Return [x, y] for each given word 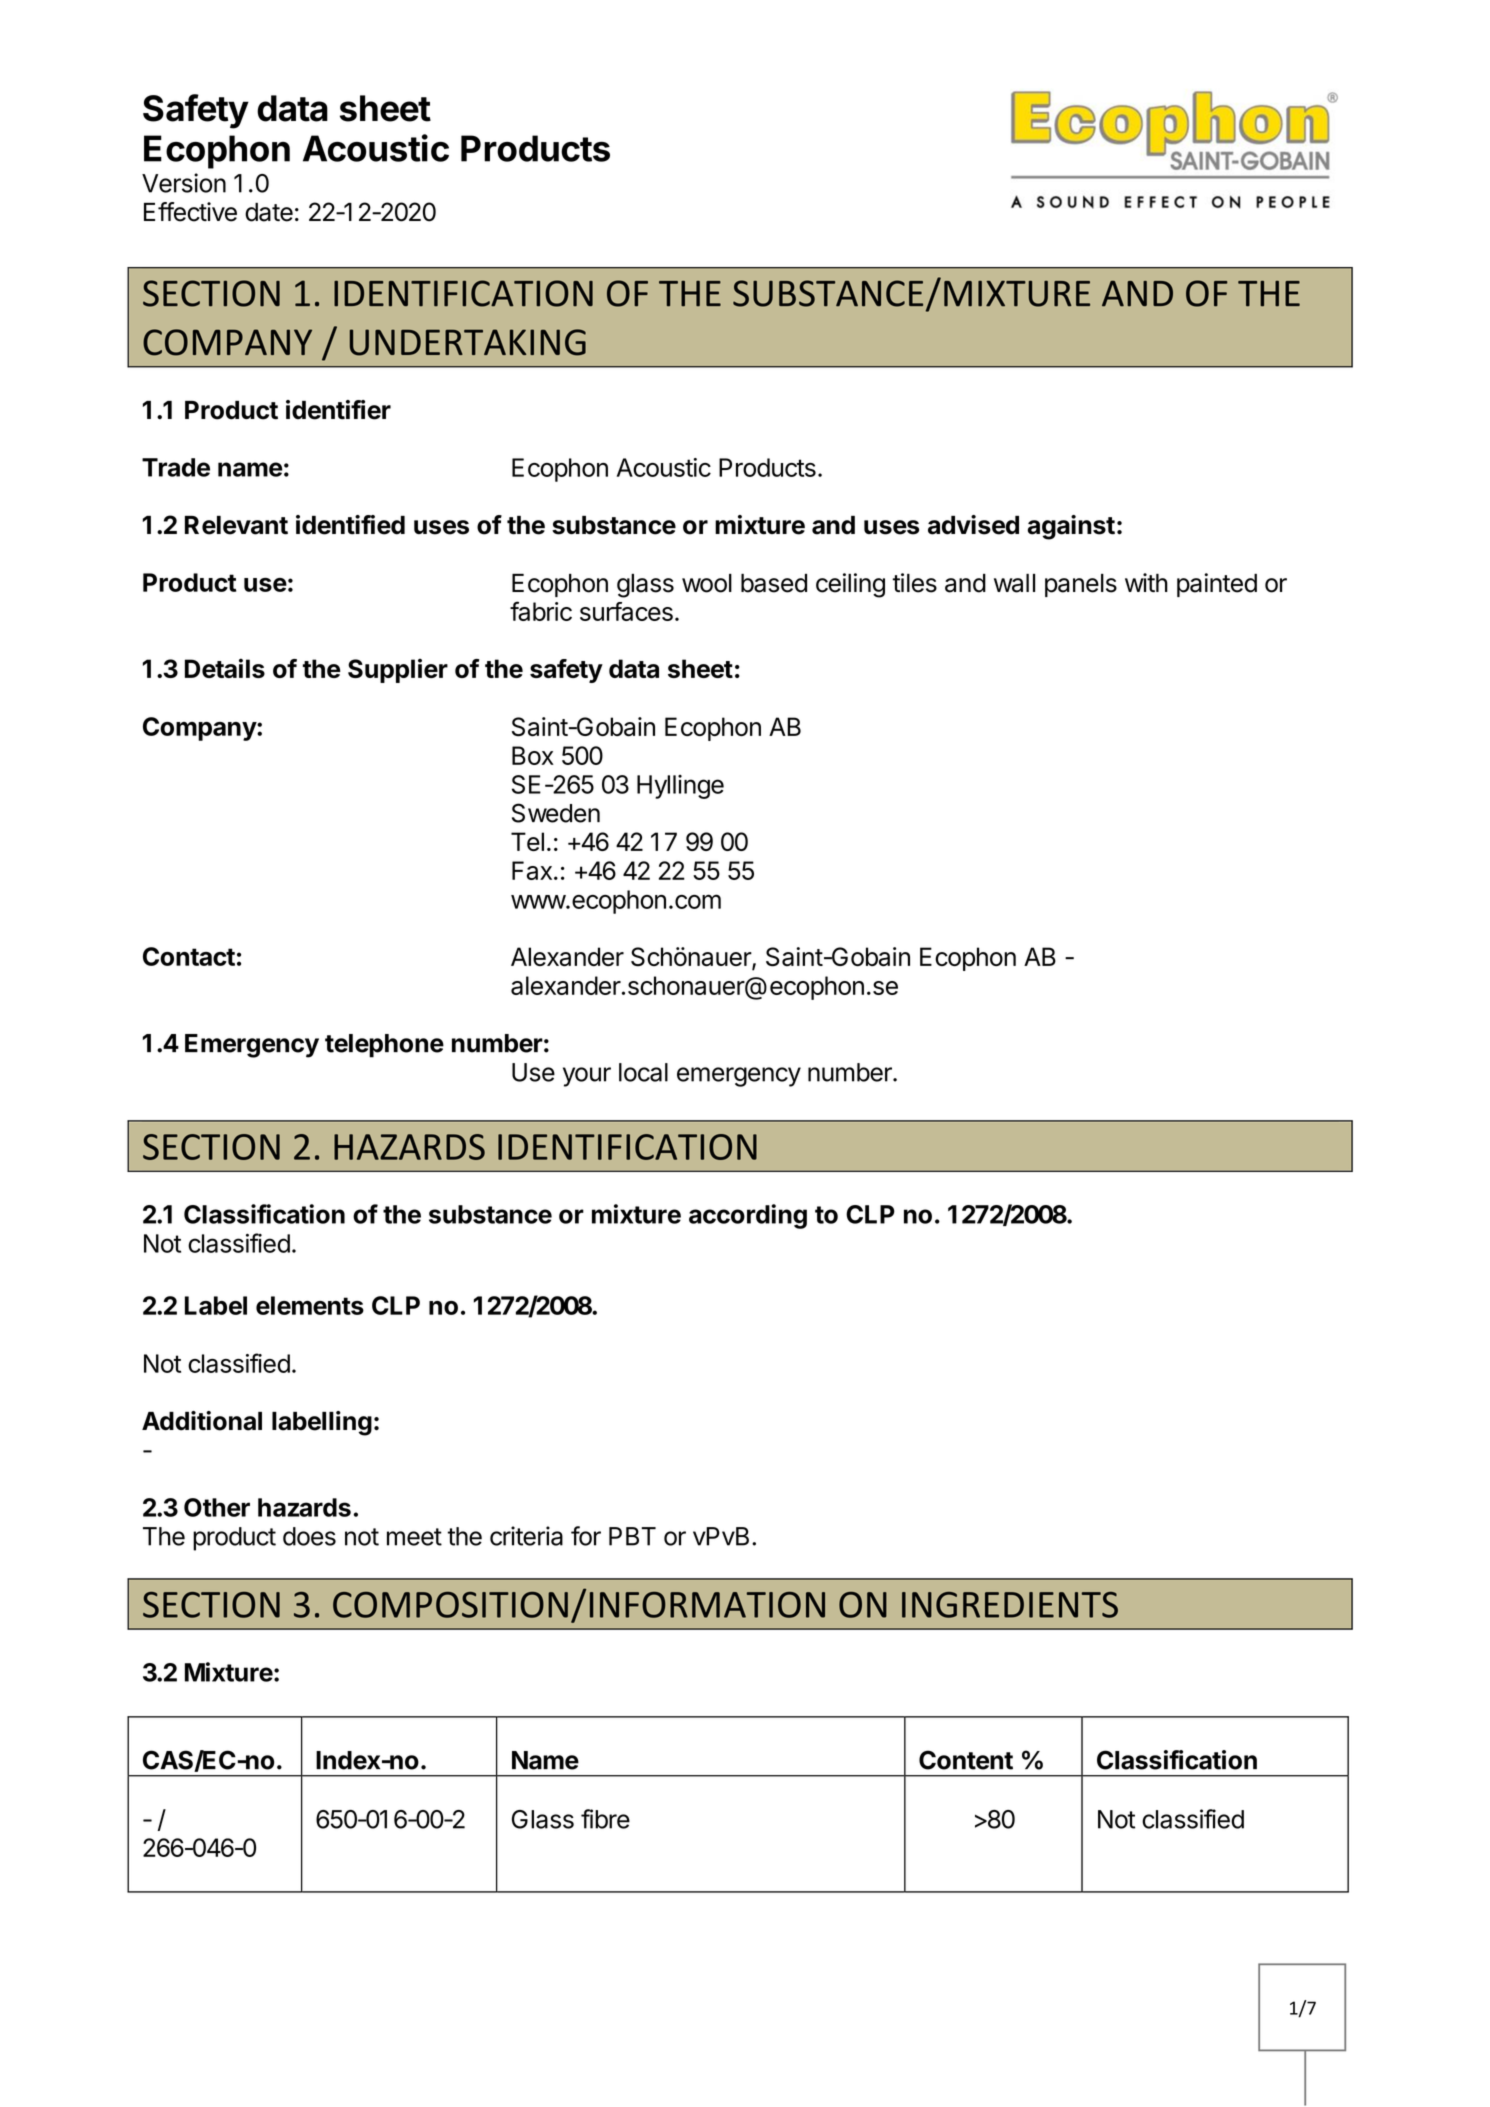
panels [1081, 585]
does [309, 1536]
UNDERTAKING [468, 342]
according [748, 1216]
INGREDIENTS [1010, 1605]
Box [533, 755]
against [1071, 527]
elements [310, 1305]
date [269, 212]
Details [225, 668]
